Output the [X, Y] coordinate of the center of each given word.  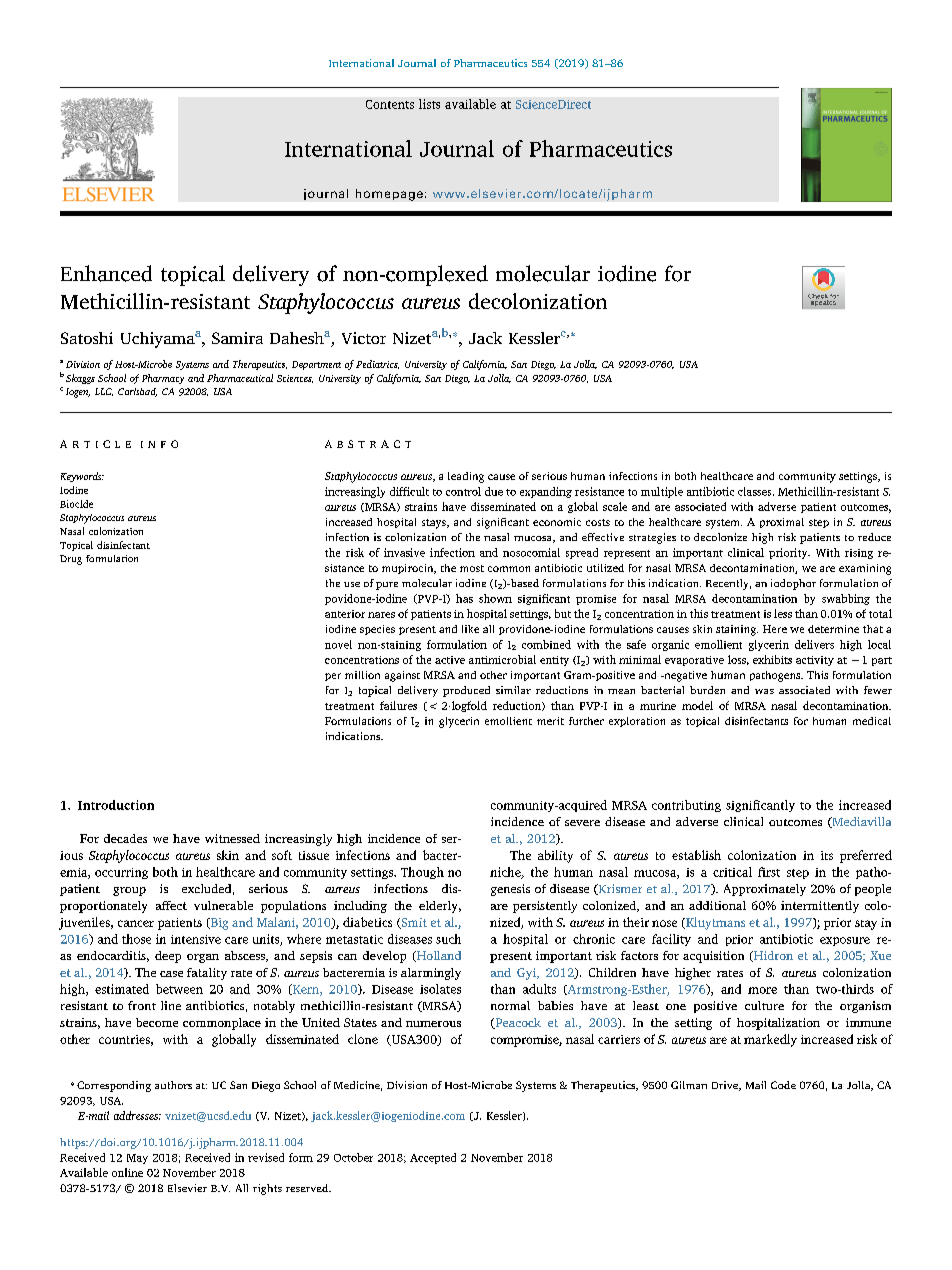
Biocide [76, 504]
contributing [686, 806]
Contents [390, 104]
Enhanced [106, 273]
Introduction [116, 805]
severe [582, 823]
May [137, 1159]
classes [756, 491]
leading [466, 477]
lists [429, 104]
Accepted [433, 1158]
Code [783, 1085]
